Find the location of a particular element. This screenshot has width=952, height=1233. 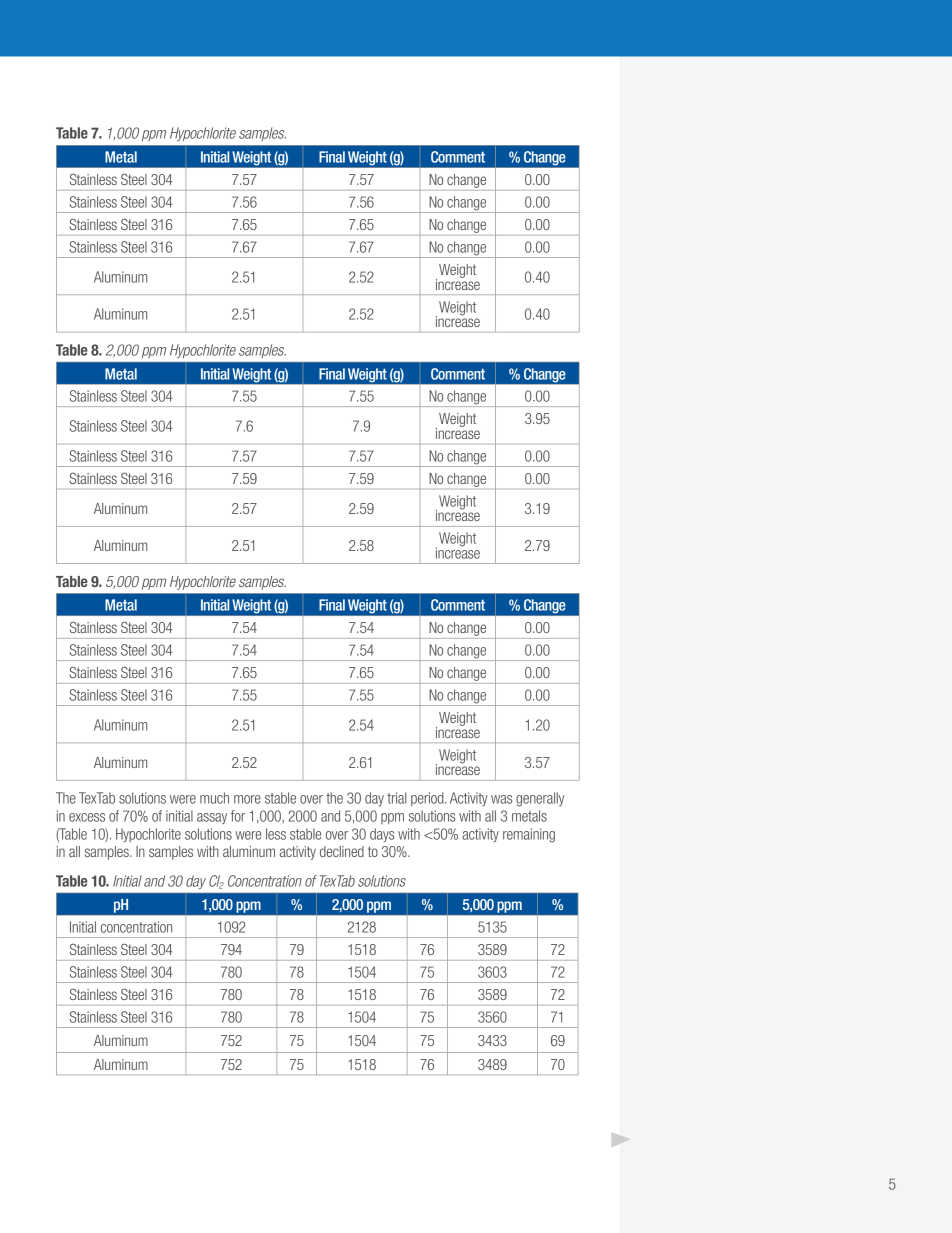

was is located at coordinates (501, 799).
